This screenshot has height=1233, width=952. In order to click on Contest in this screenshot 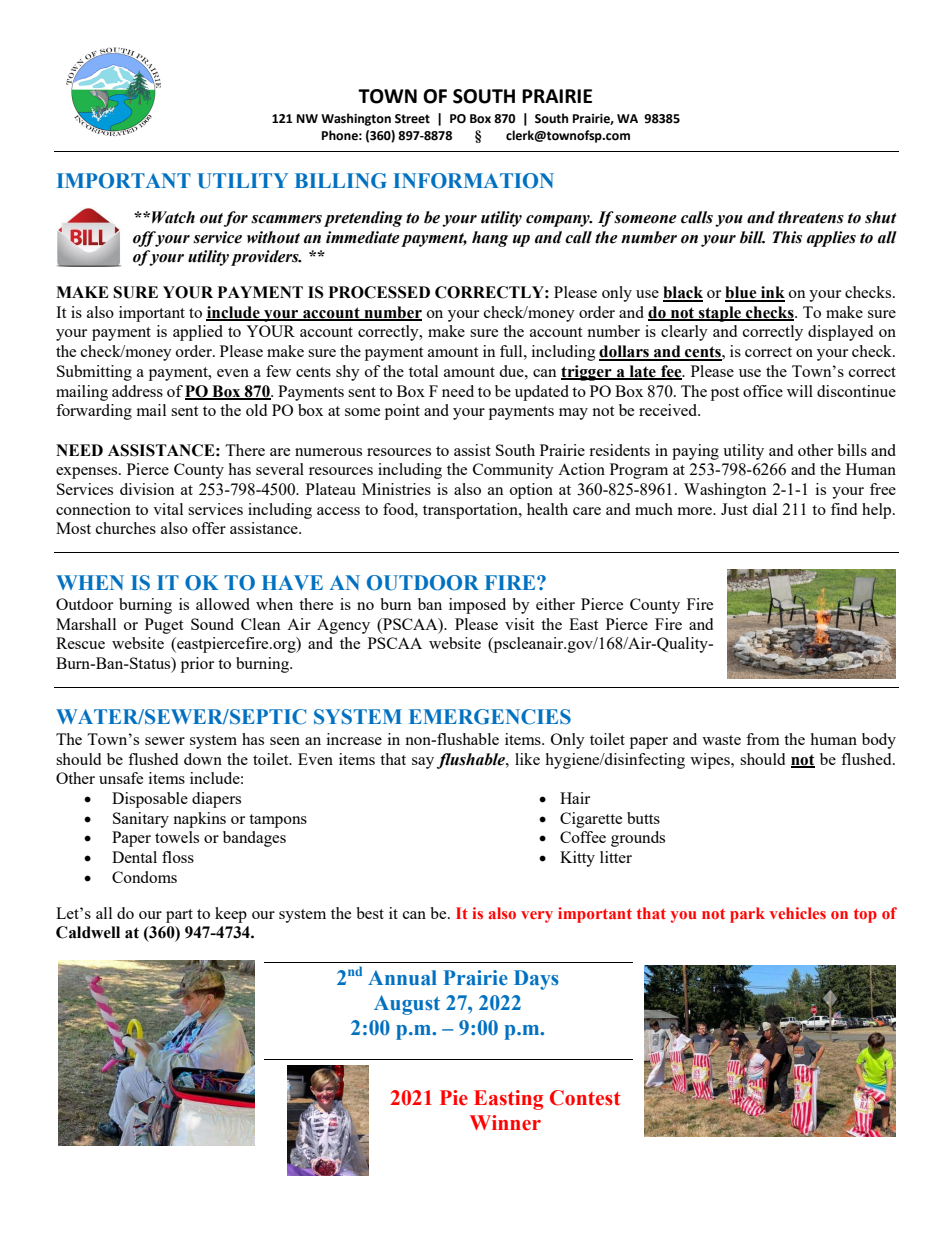, I will do `click(585, 1098)`.
